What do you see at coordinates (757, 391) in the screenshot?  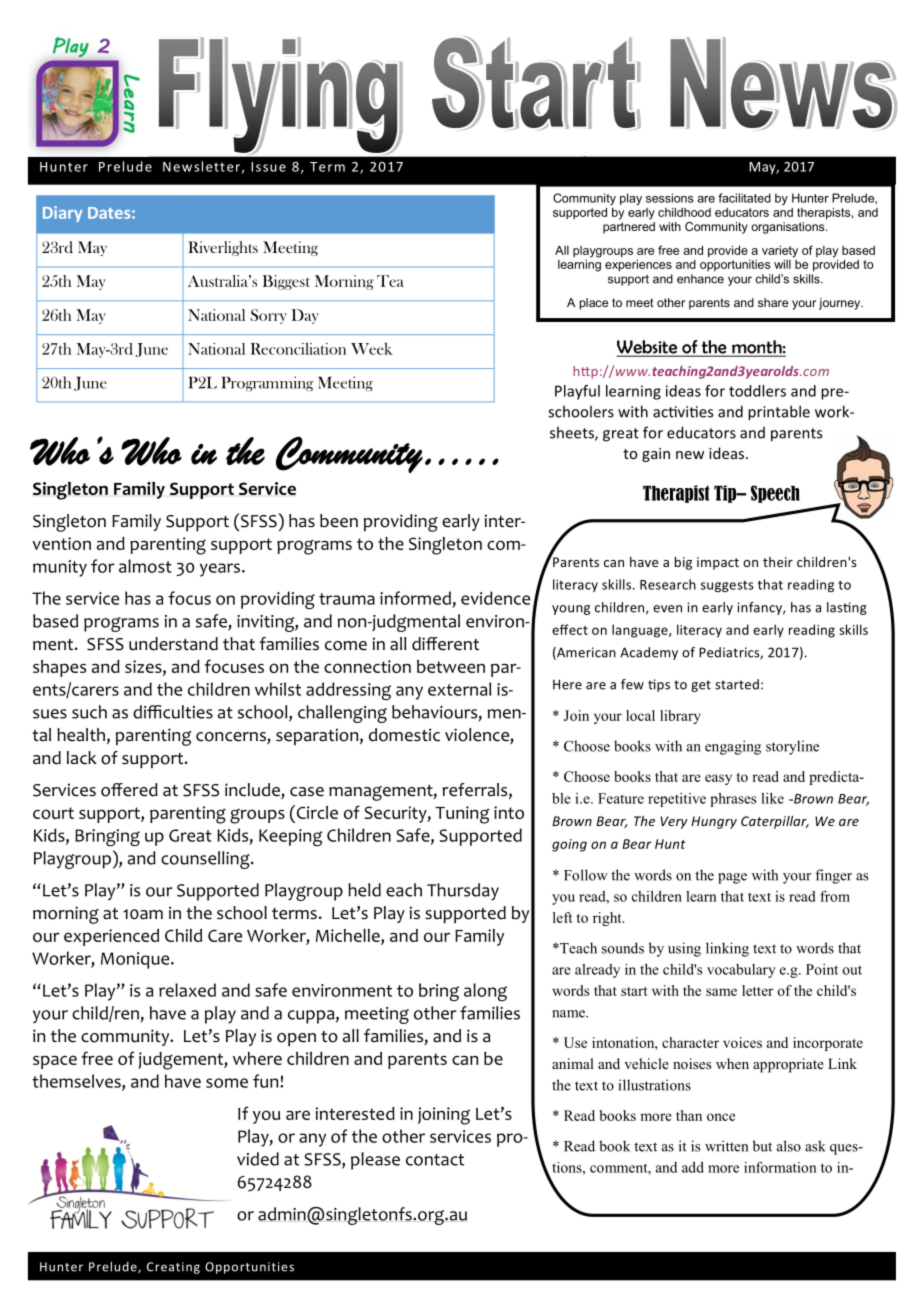 I see `toddlers` at bounding box center [757, 391].
